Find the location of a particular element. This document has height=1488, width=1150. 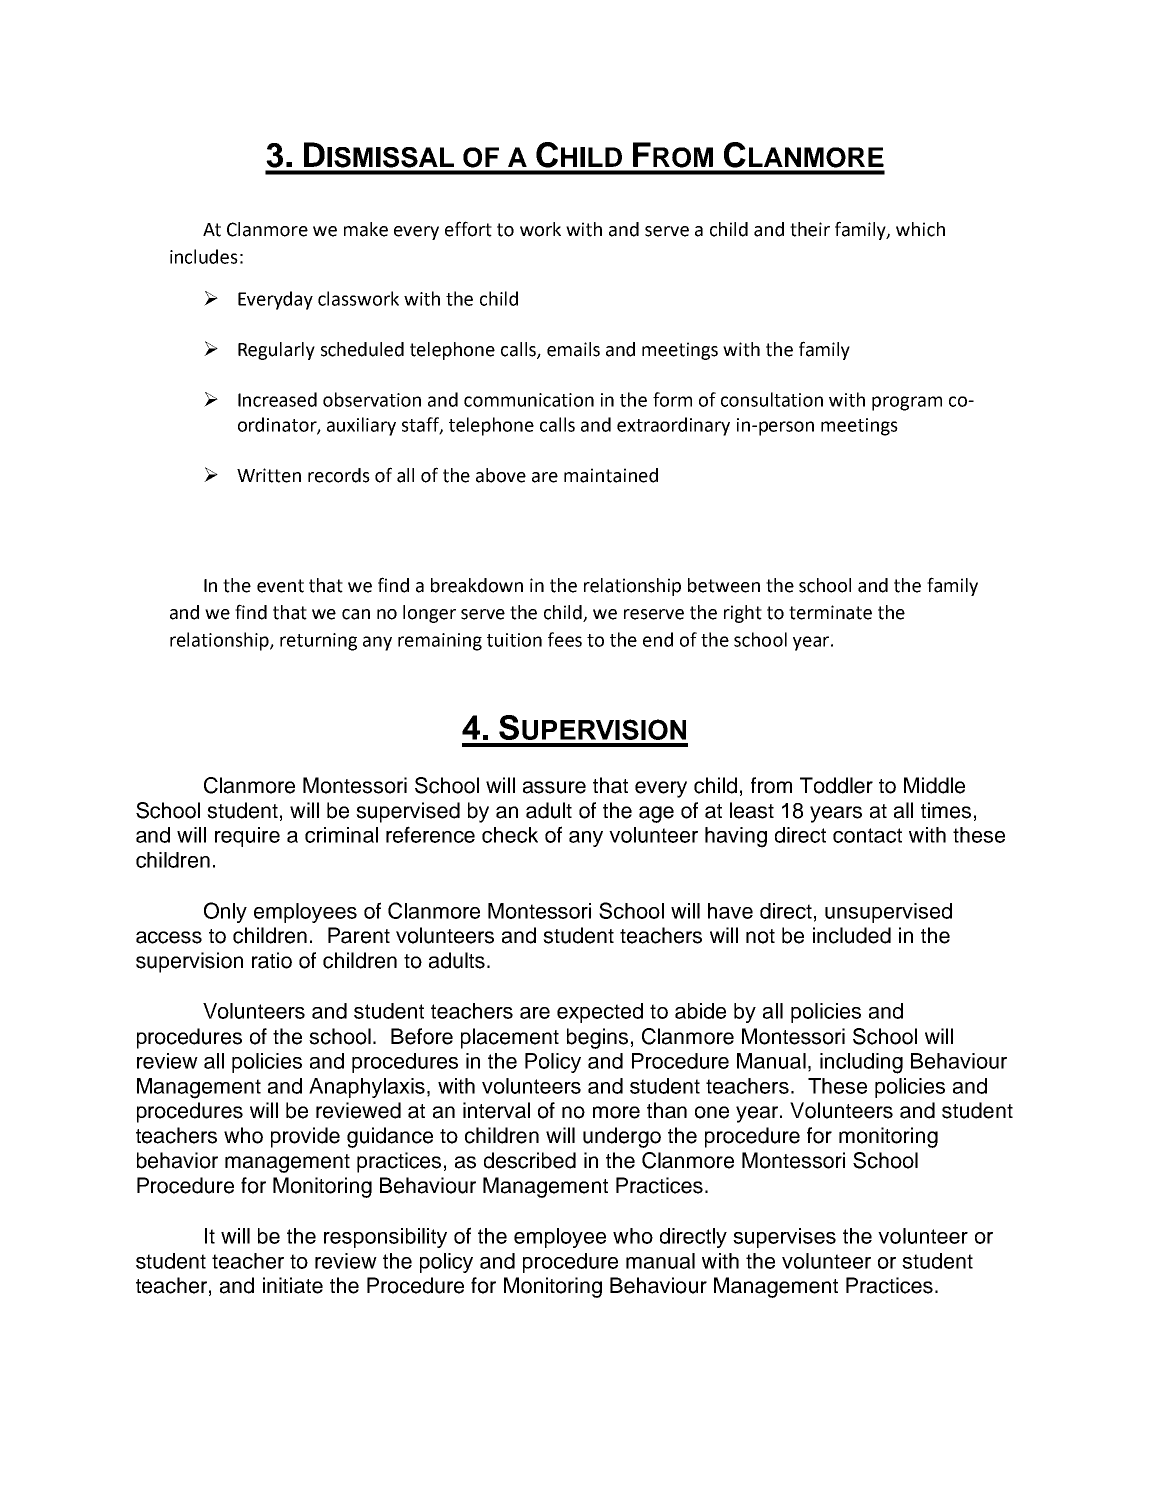

described is located at coordinates (530, 1160).
